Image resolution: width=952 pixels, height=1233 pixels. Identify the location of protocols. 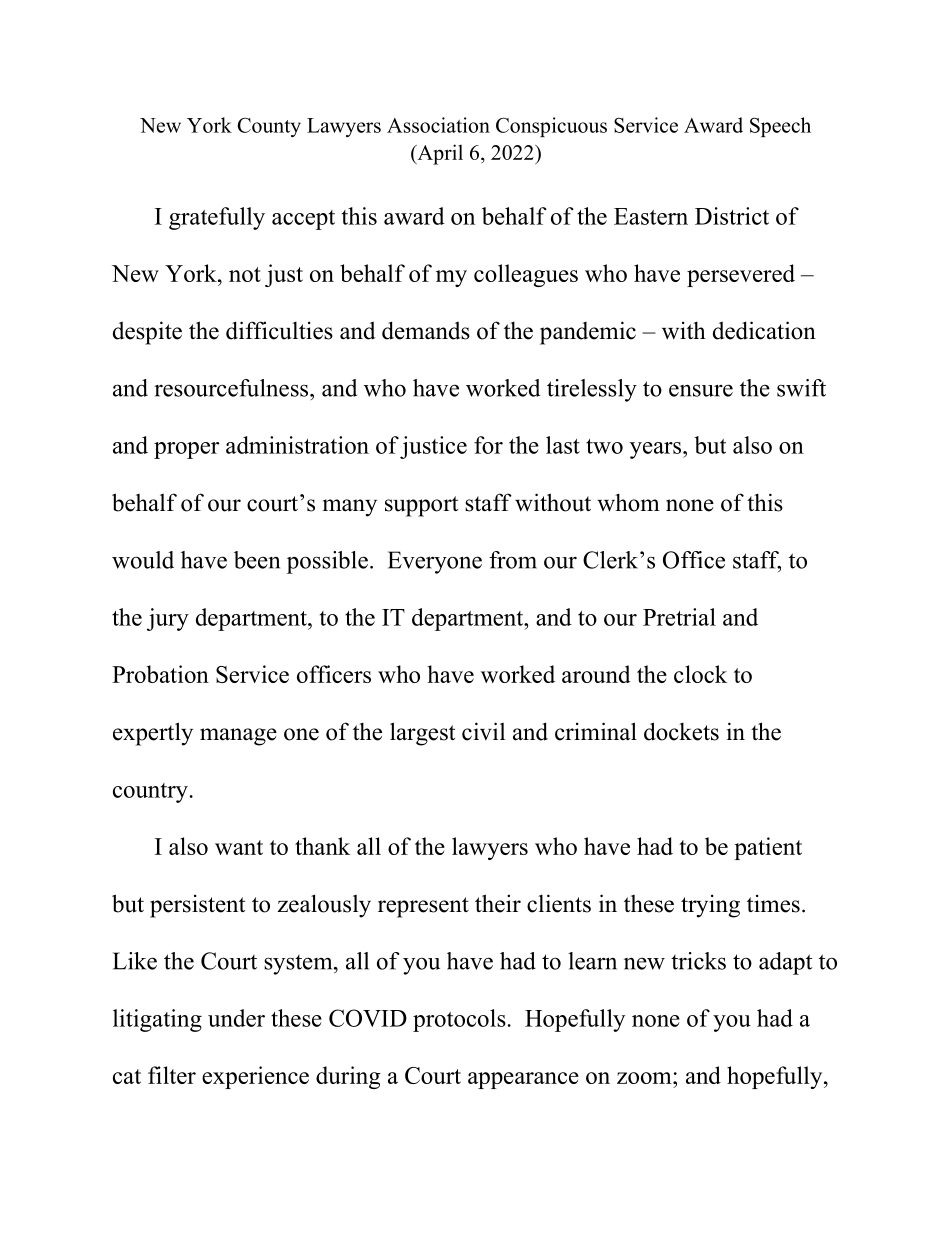
(459, 1020).
